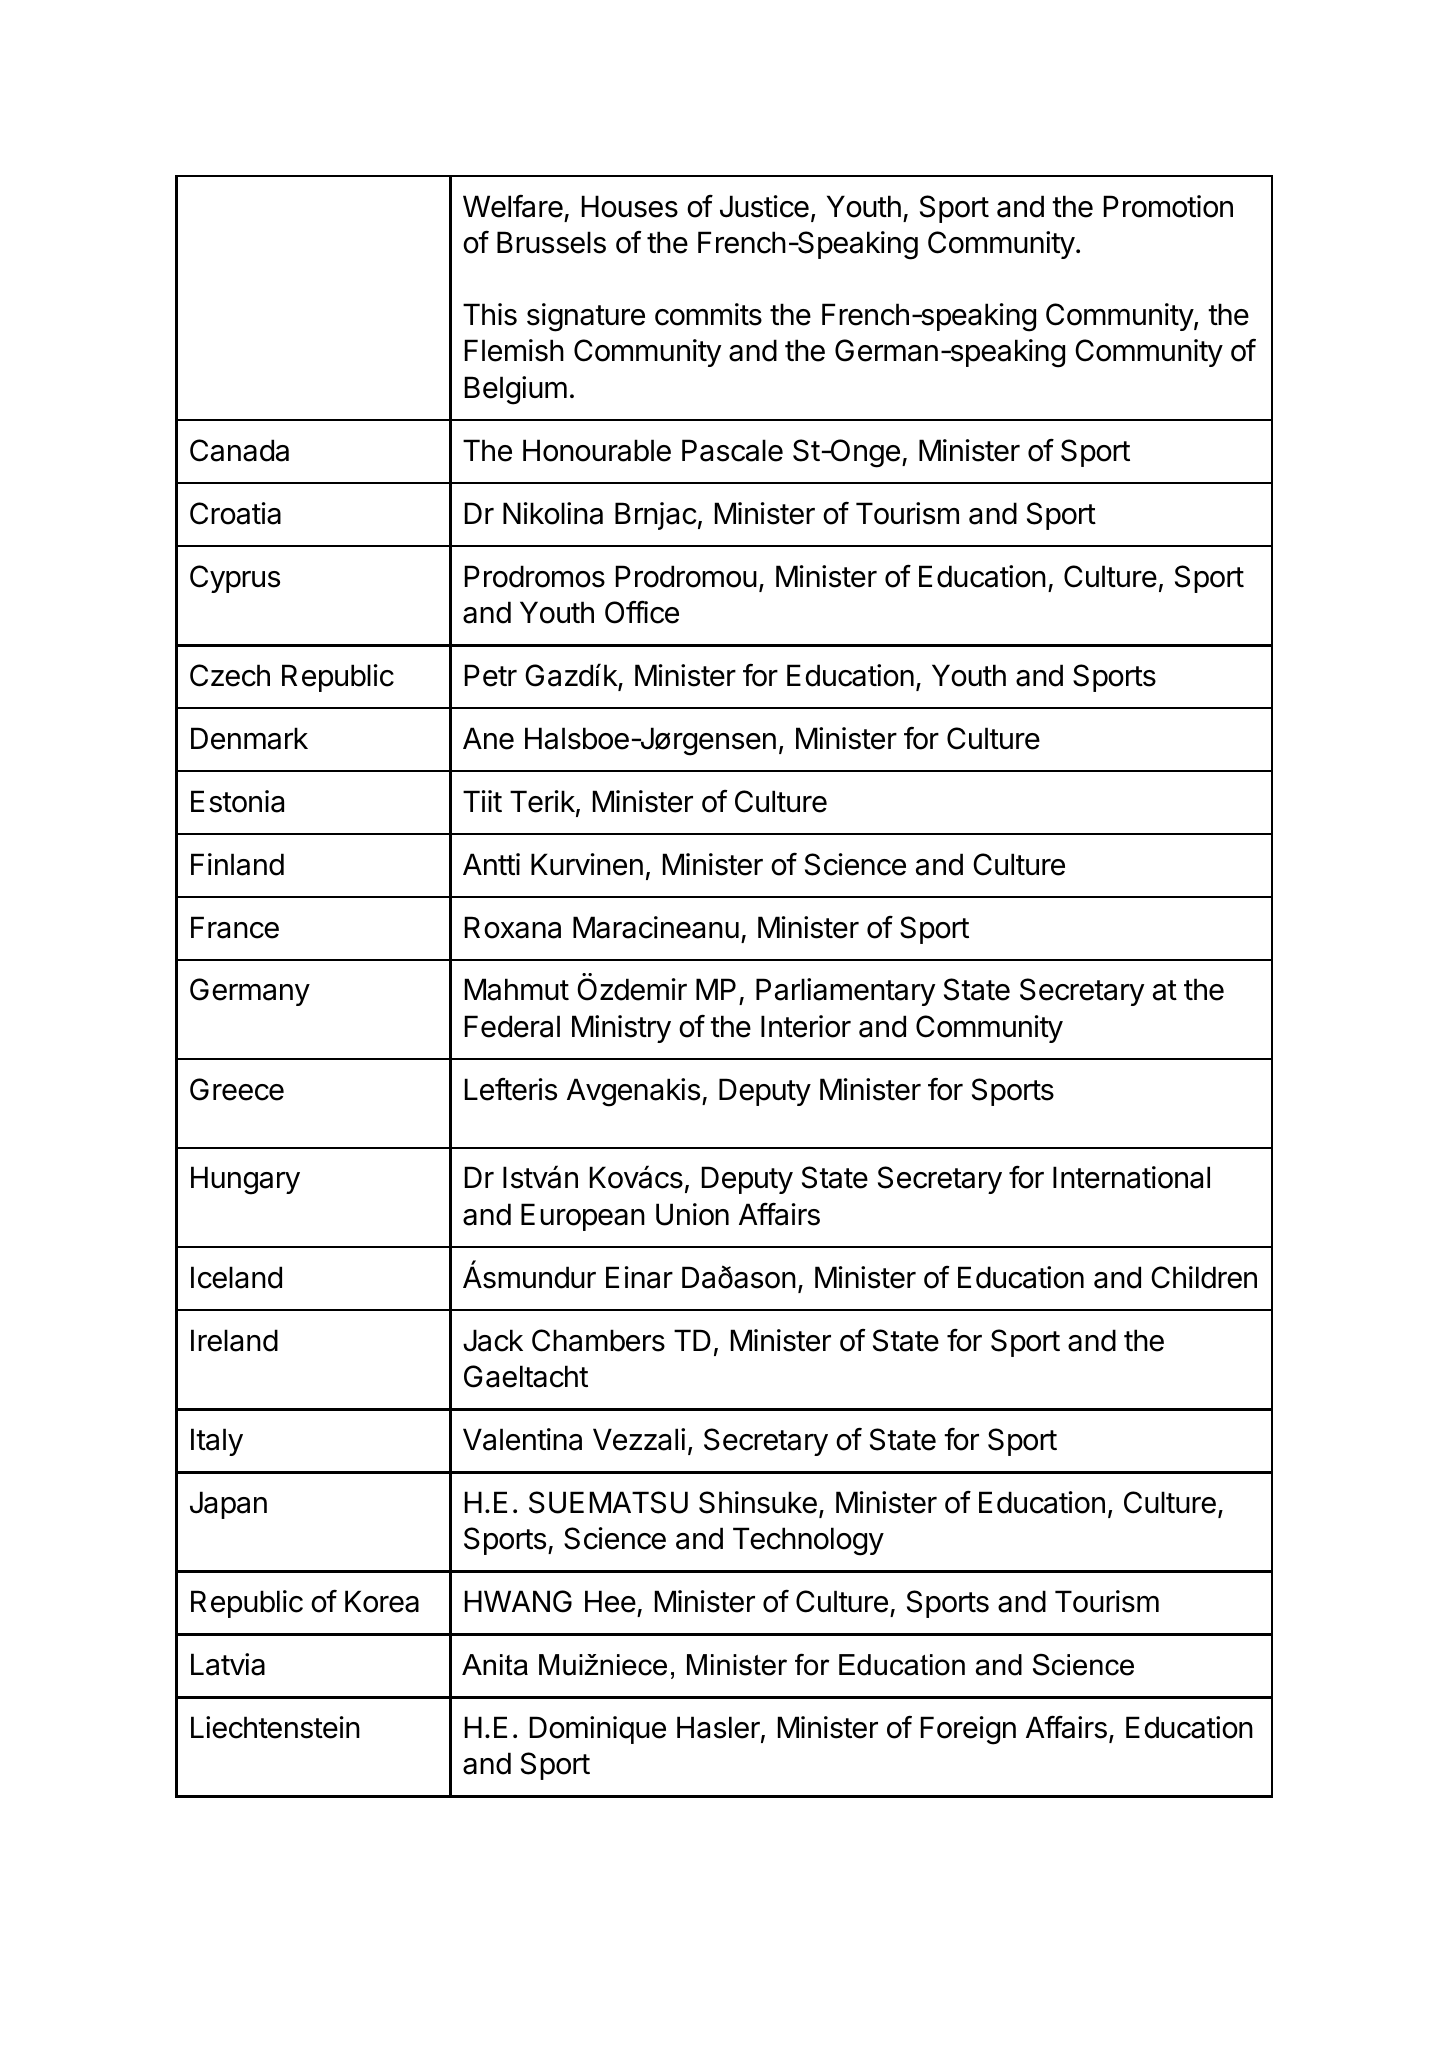 This image has height=2047, width=1448. I want to click on Office, so click(642, 612).
